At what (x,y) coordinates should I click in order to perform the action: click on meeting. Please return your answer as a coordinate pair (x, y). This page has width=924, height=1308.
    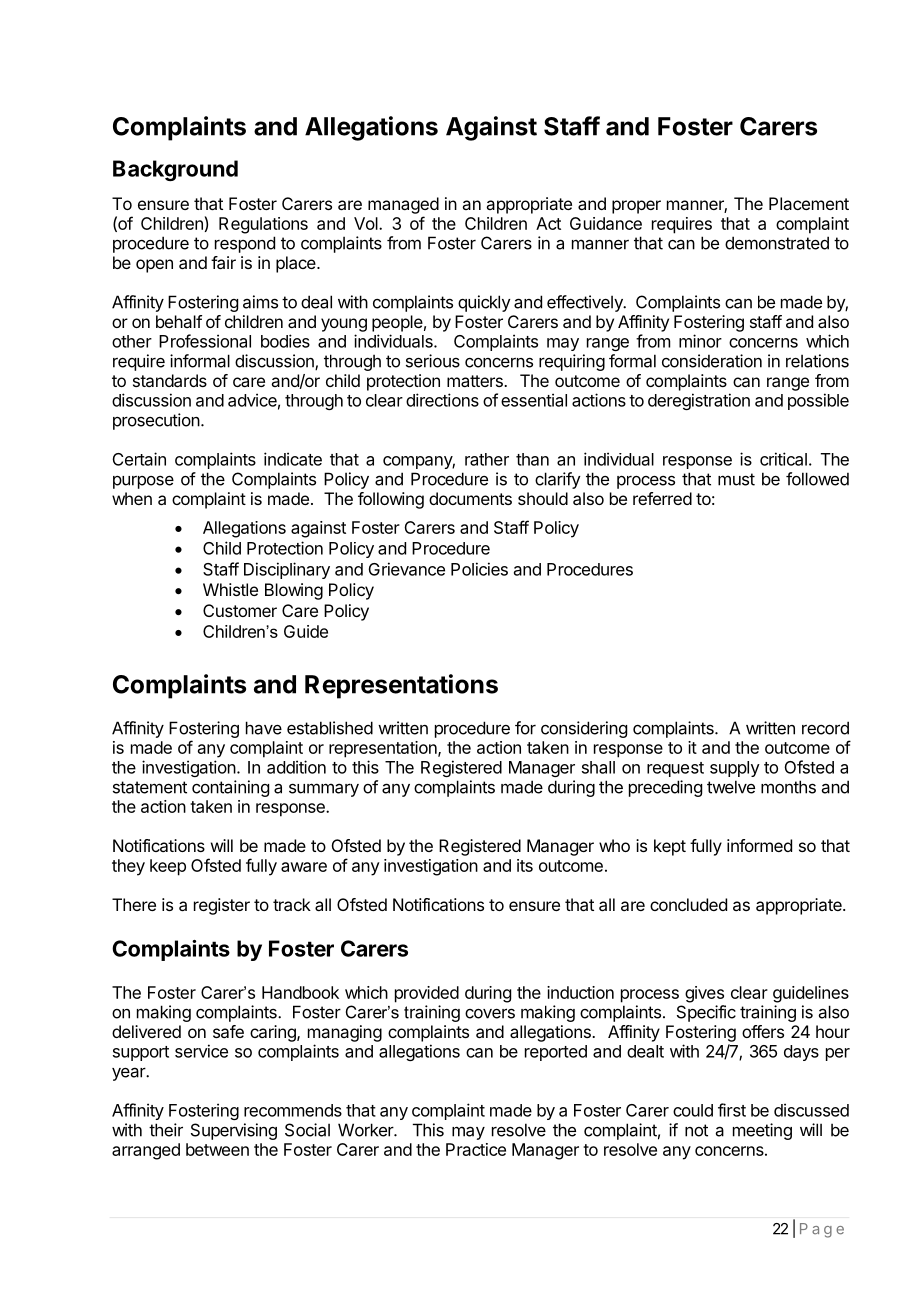
    Looking at the image, I should click on (762, 1131).
